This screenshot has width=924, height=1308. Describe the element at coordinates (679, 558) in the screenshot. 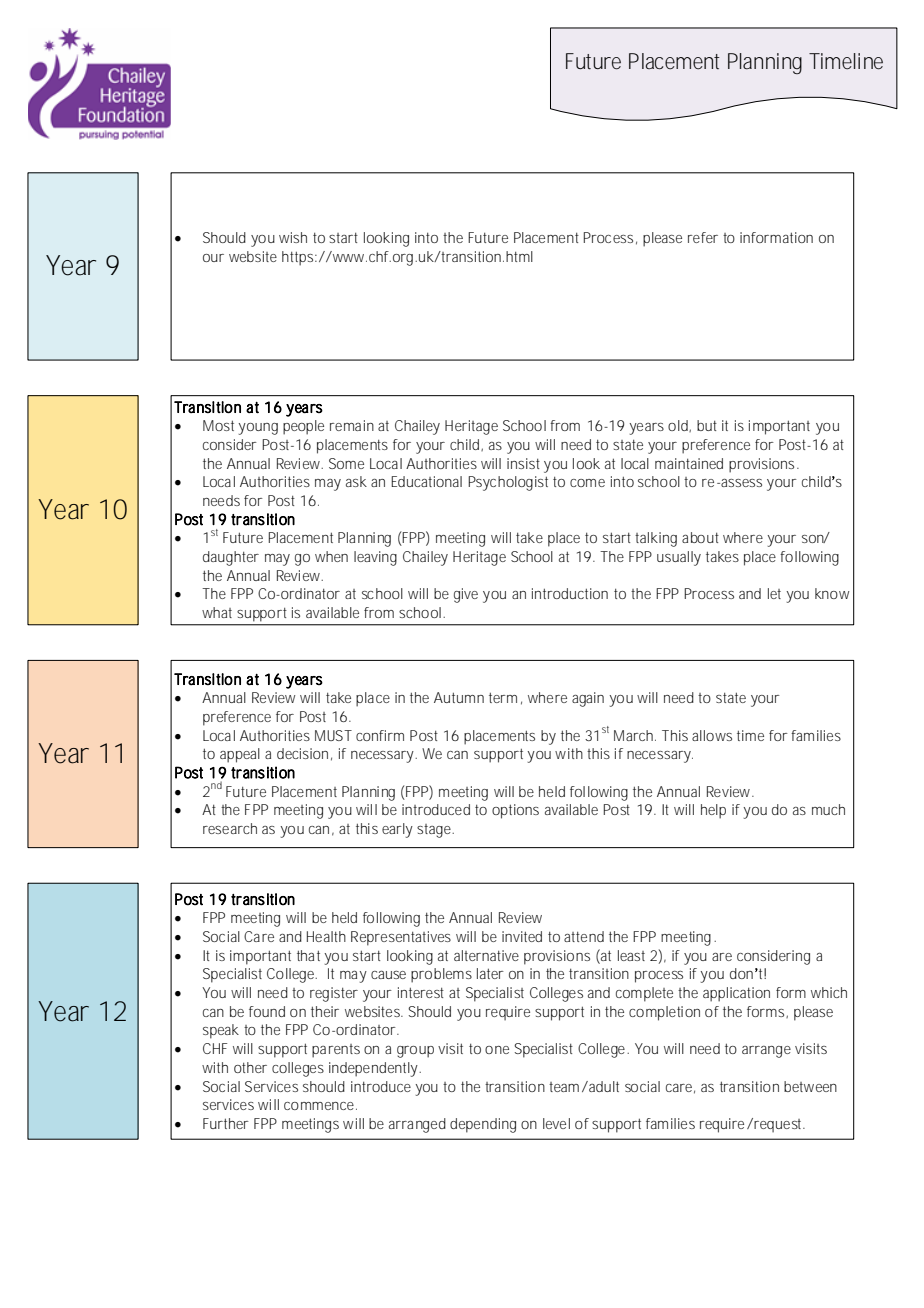

I see `usually` at that location.
